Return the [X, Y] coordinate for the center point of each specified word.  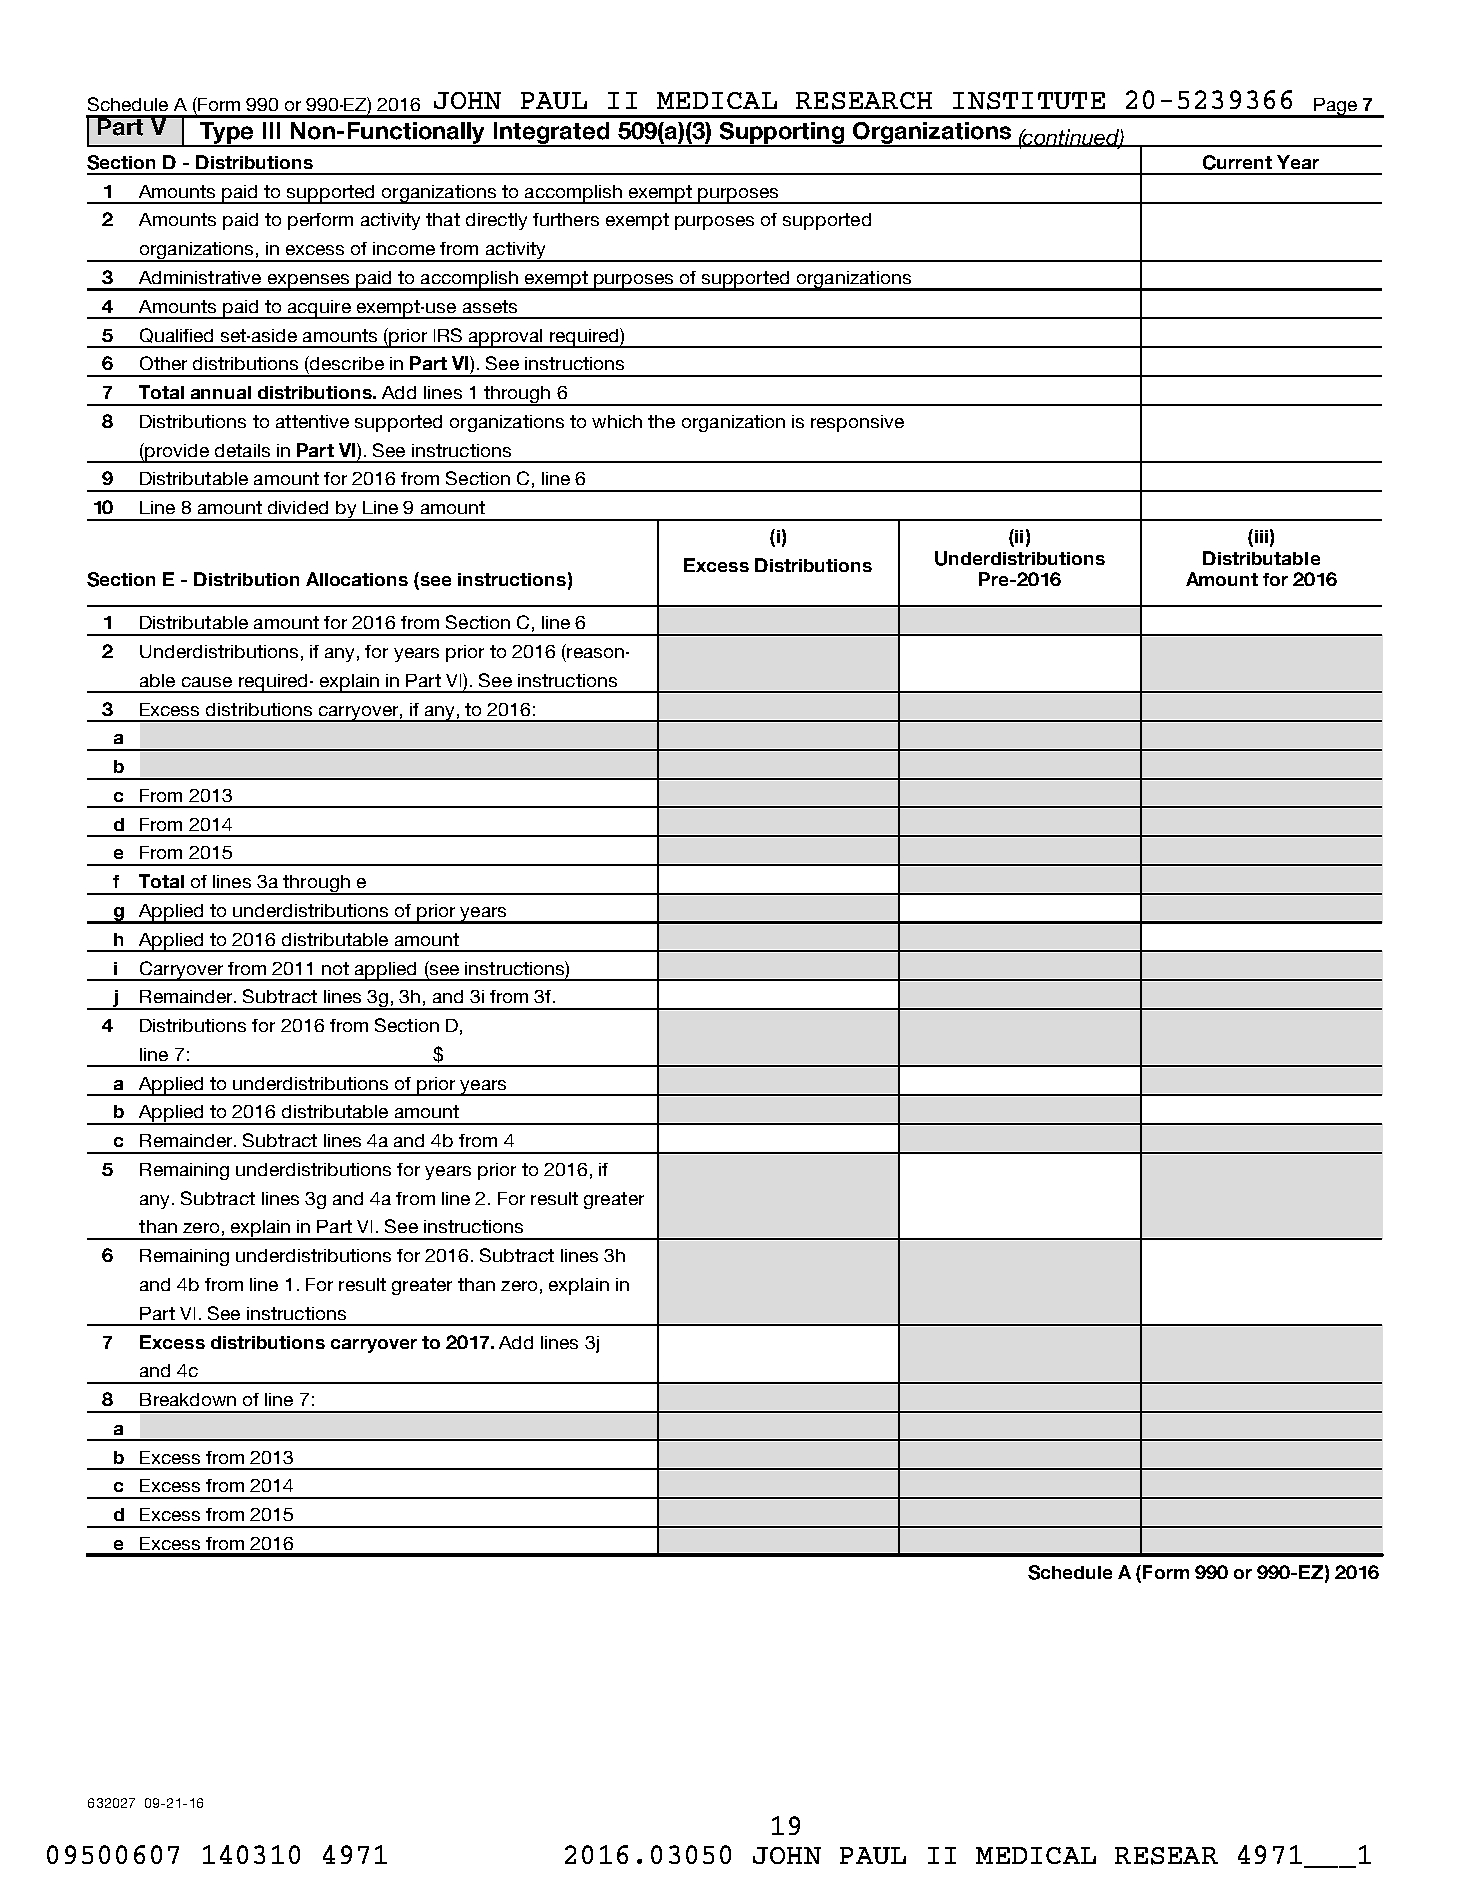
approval [506, 338]
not [335, 968]
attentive [312, 421]
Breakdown [188, 1399]
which [617, 421]
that [443, 219]
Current [1237, 162]
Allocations [357, 579]
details [242, 450]
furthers [566, 219]
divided [298, 507]
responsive [857, 423]
